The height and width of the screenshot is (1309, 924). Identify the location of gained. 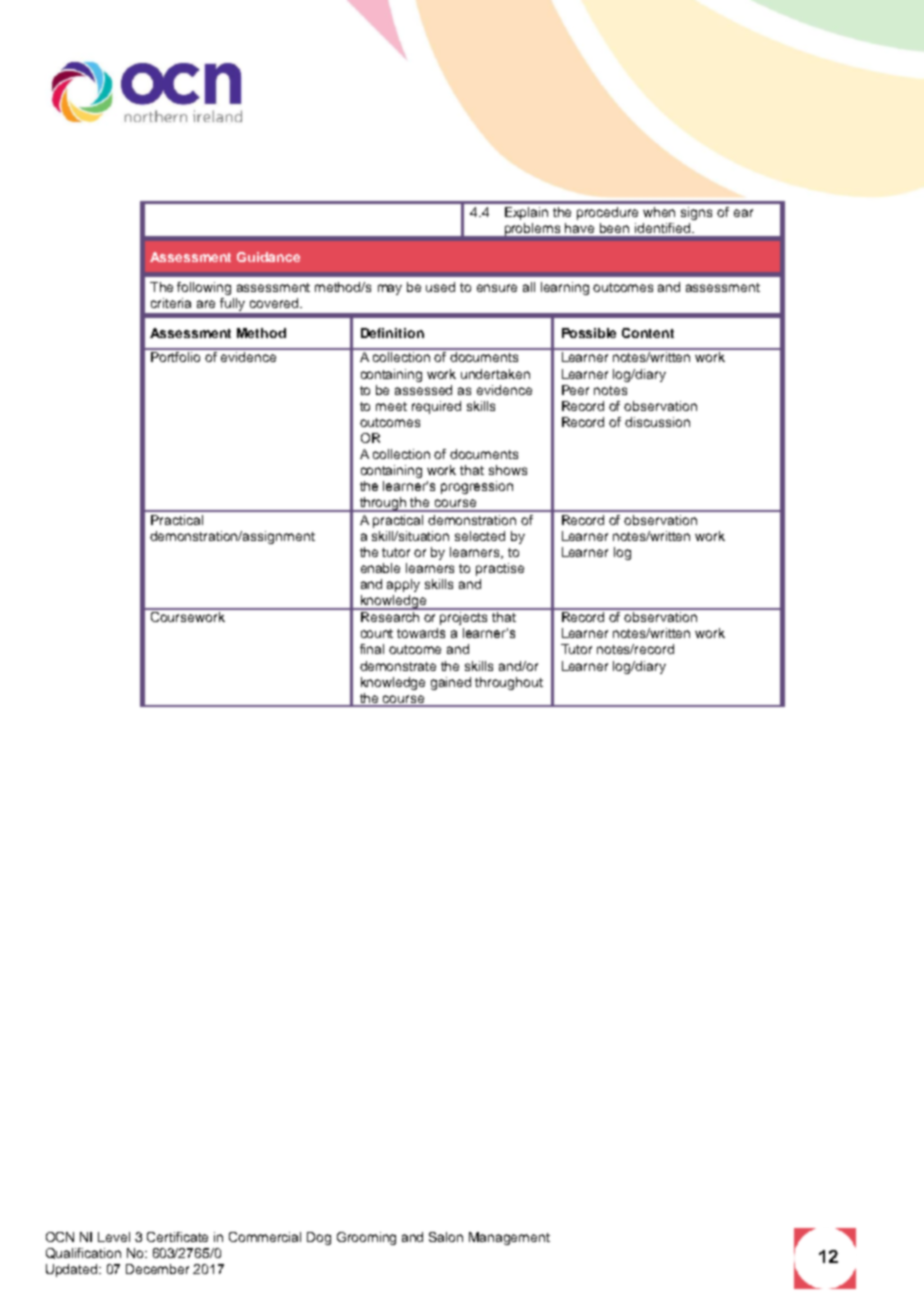
(451, 683).
